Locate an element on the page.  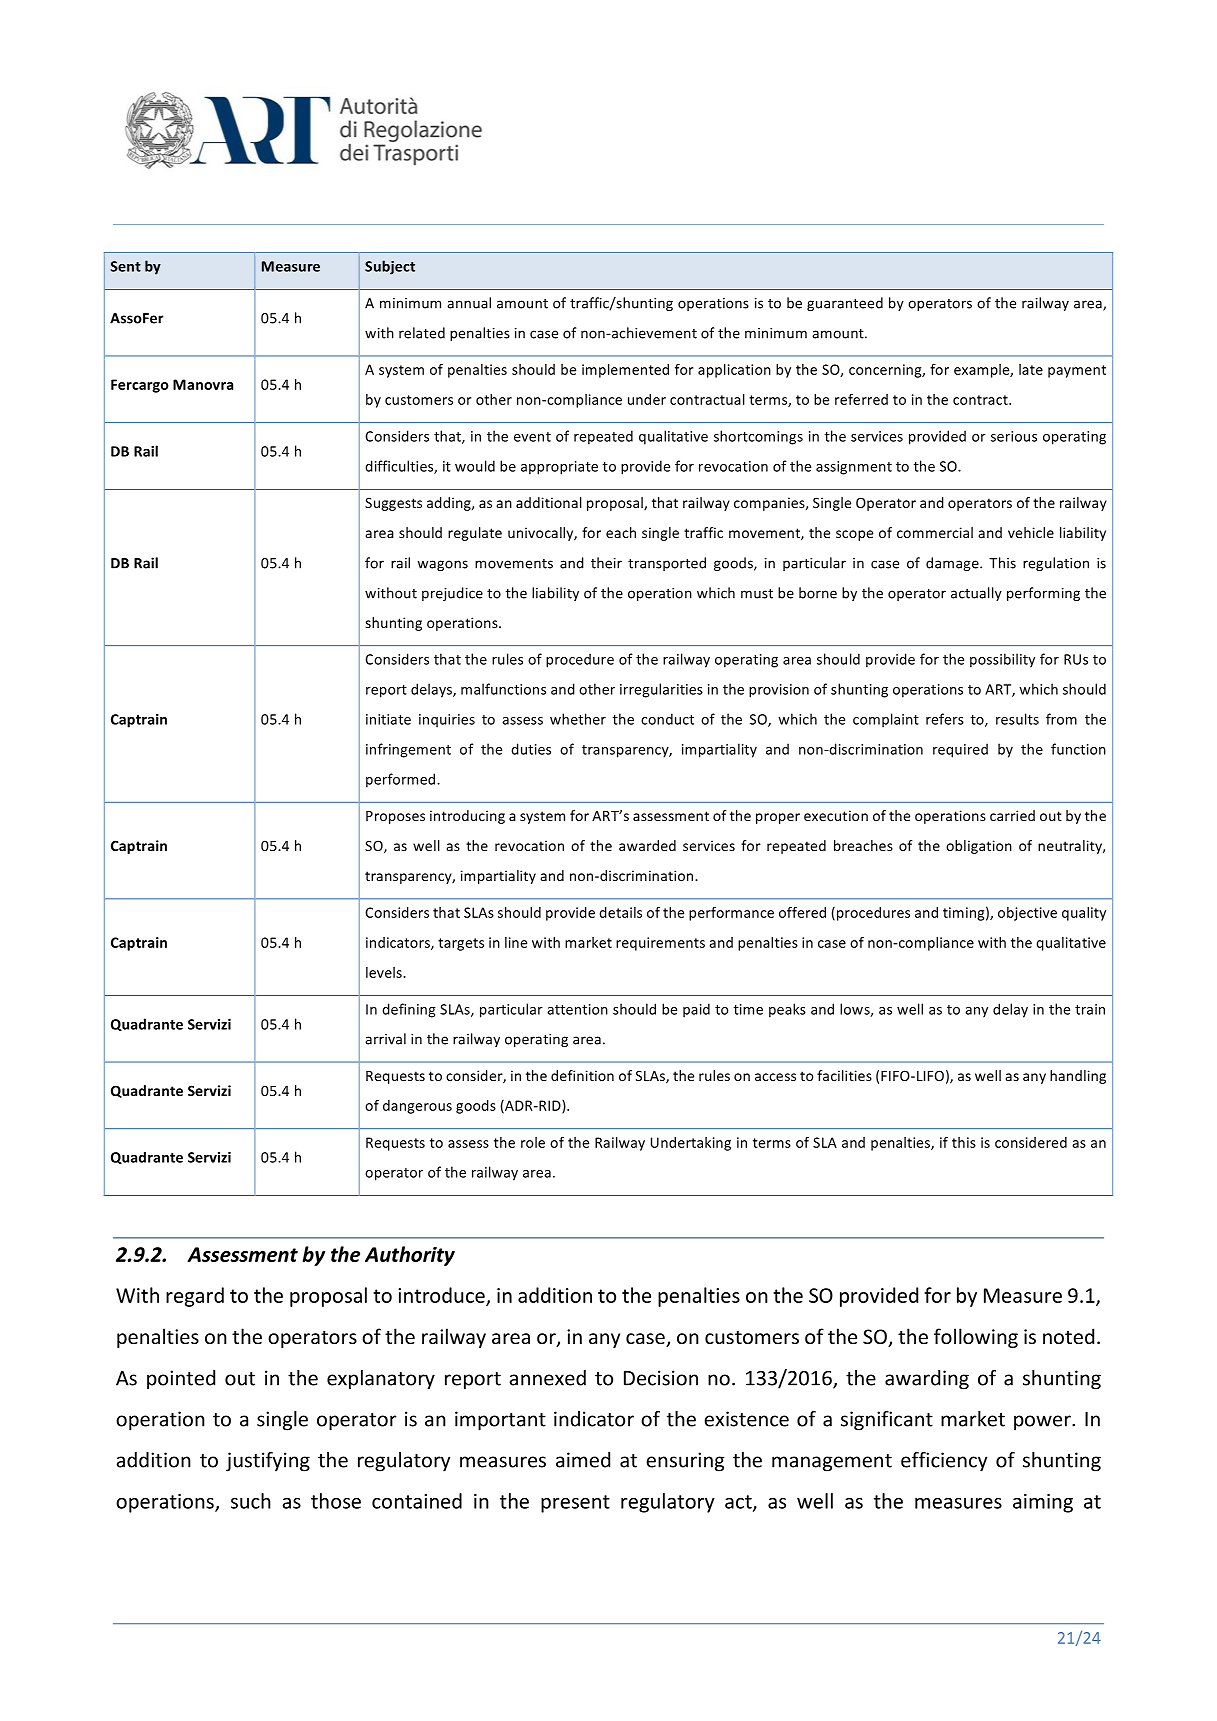
definition is located at coordinates (582, 1075).
